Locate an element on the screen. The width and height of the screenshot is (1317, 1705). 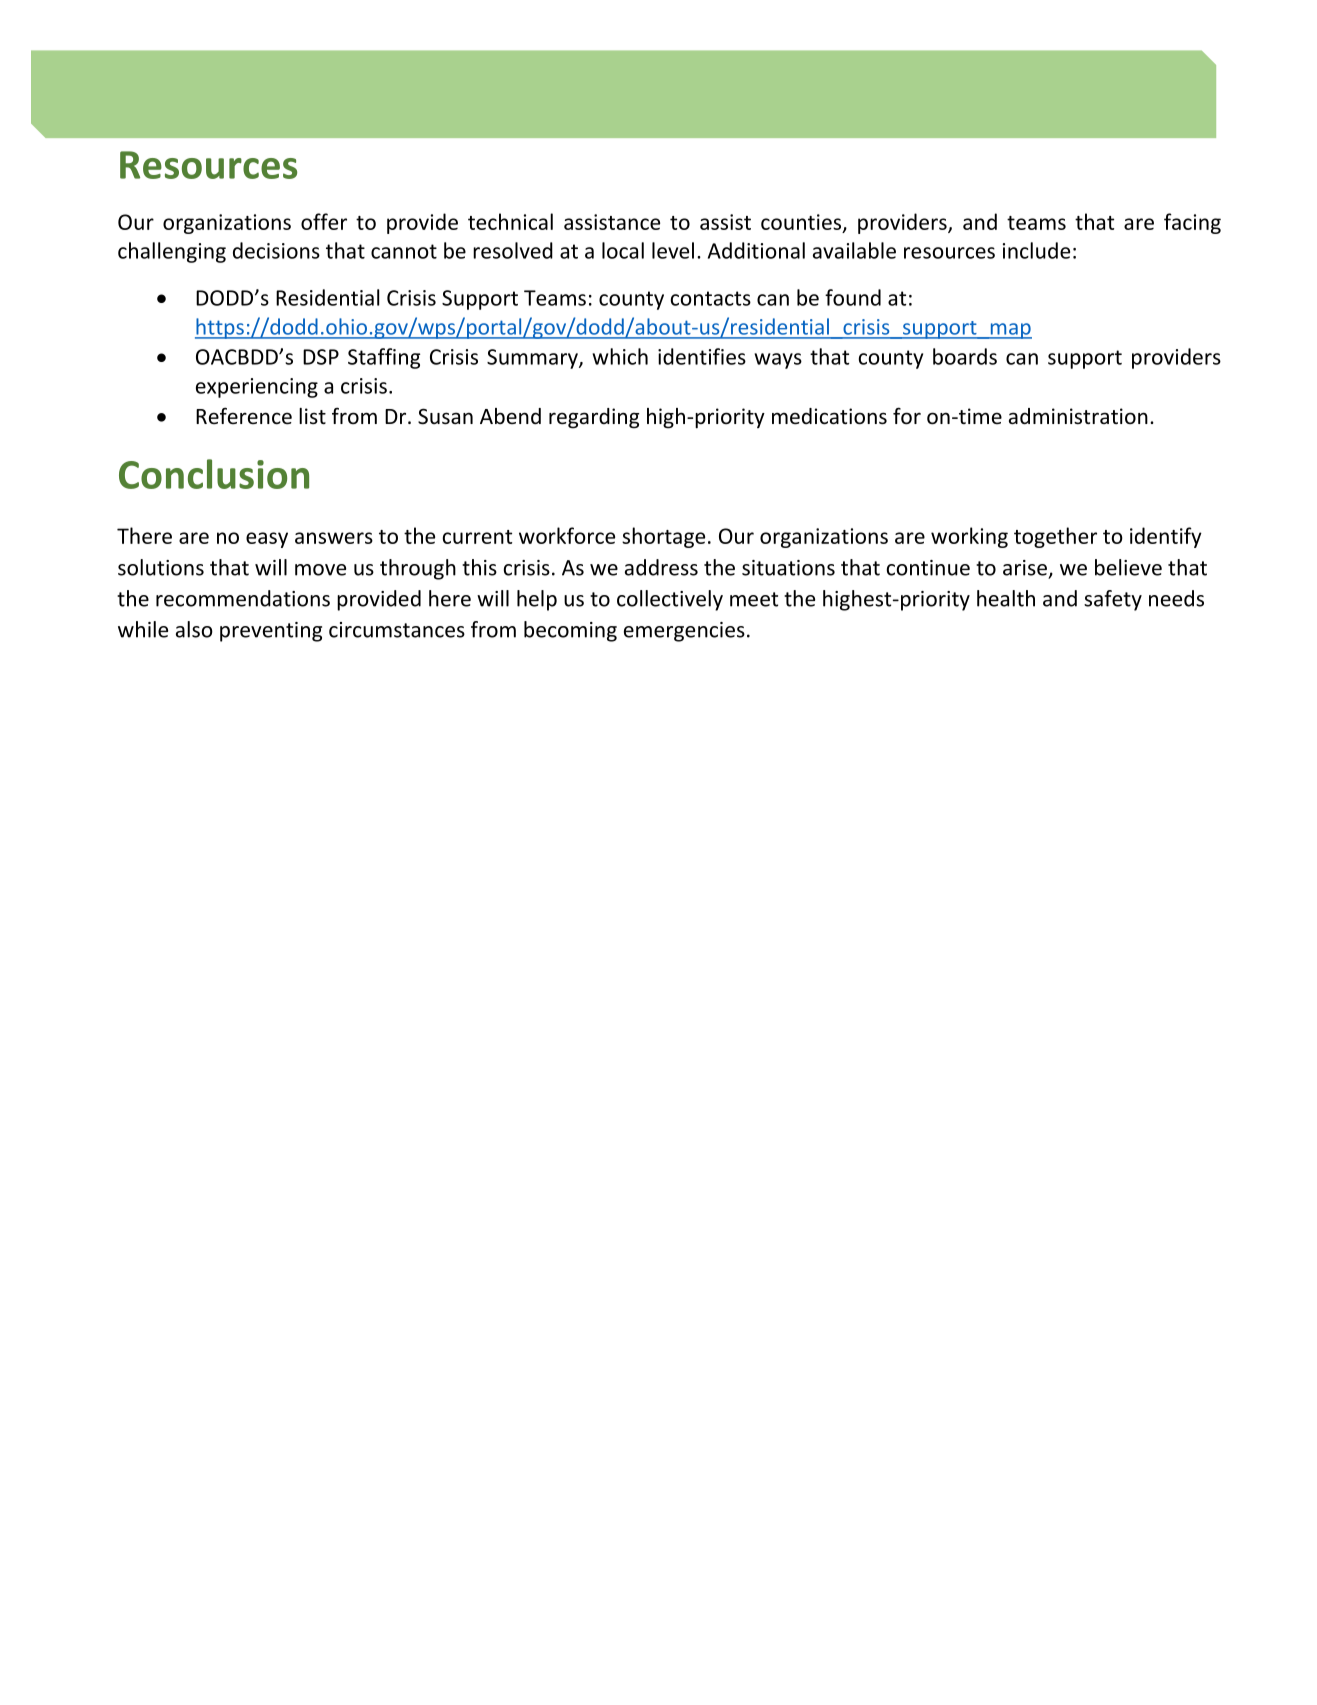
preventing is located at coordinates (271, 632).
